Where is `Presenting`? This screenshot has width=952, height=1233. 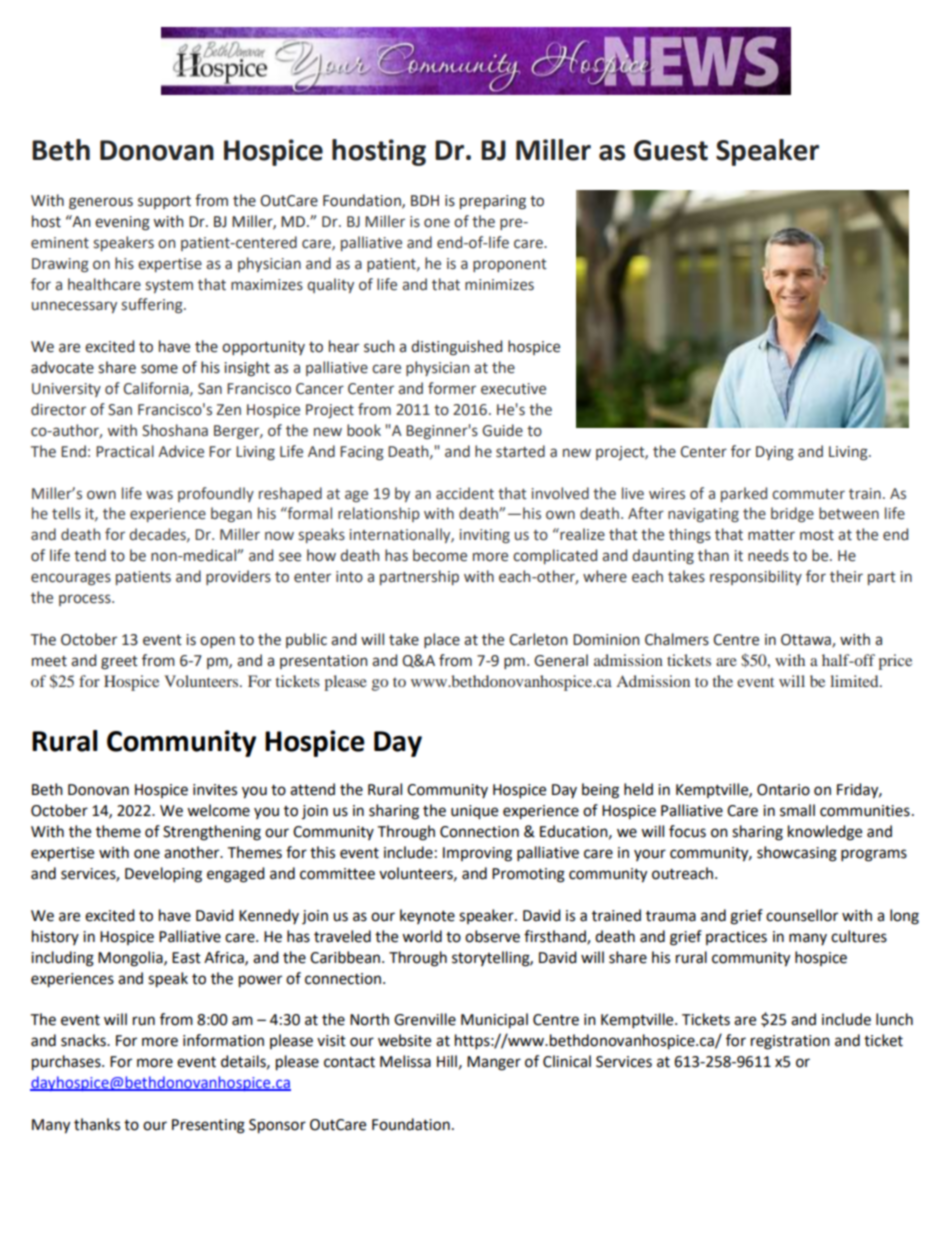 Presenting is located at coordinates (208, 1126).
